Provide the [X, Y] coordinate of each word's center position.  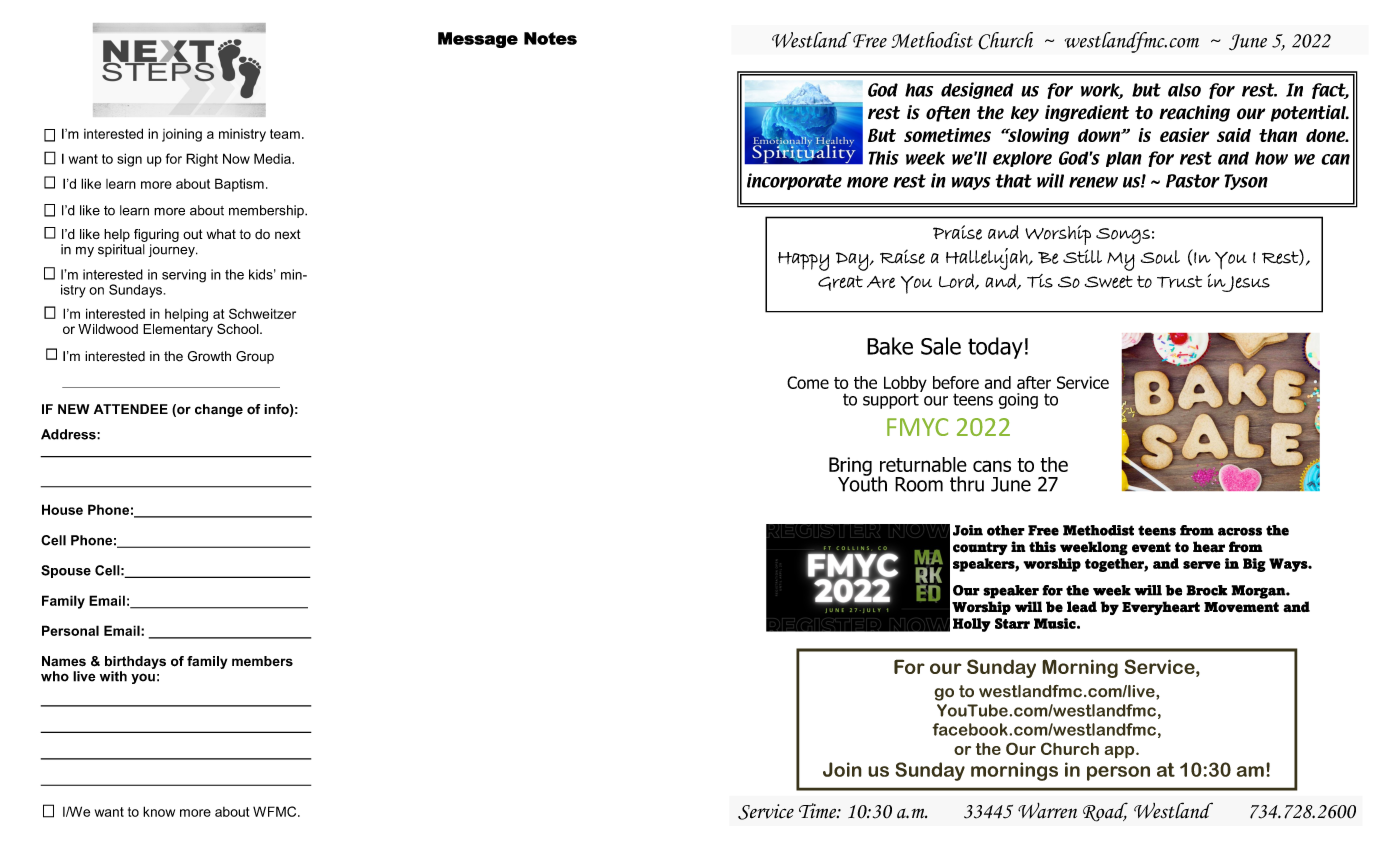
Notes [550, 38]
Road [1105, 812]
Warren [1047, 810]
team [285, 134]
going [1018, 401]
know [159, 811]
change [219, 410]
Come [808, 382]
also [1184, 90]
